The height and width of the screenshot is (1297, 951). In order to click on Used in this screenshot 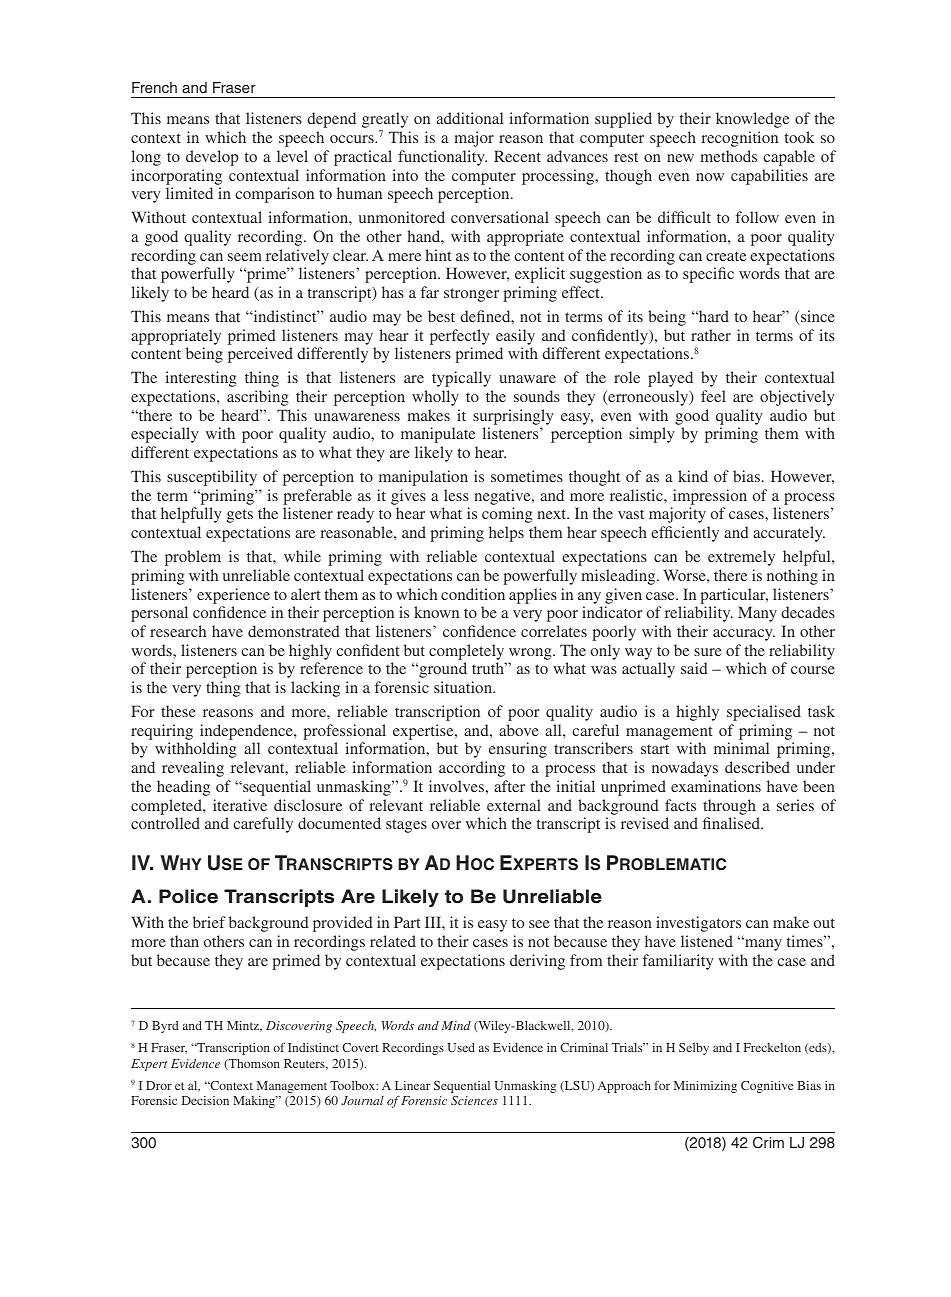, I will do `click(461, 1047)`.
